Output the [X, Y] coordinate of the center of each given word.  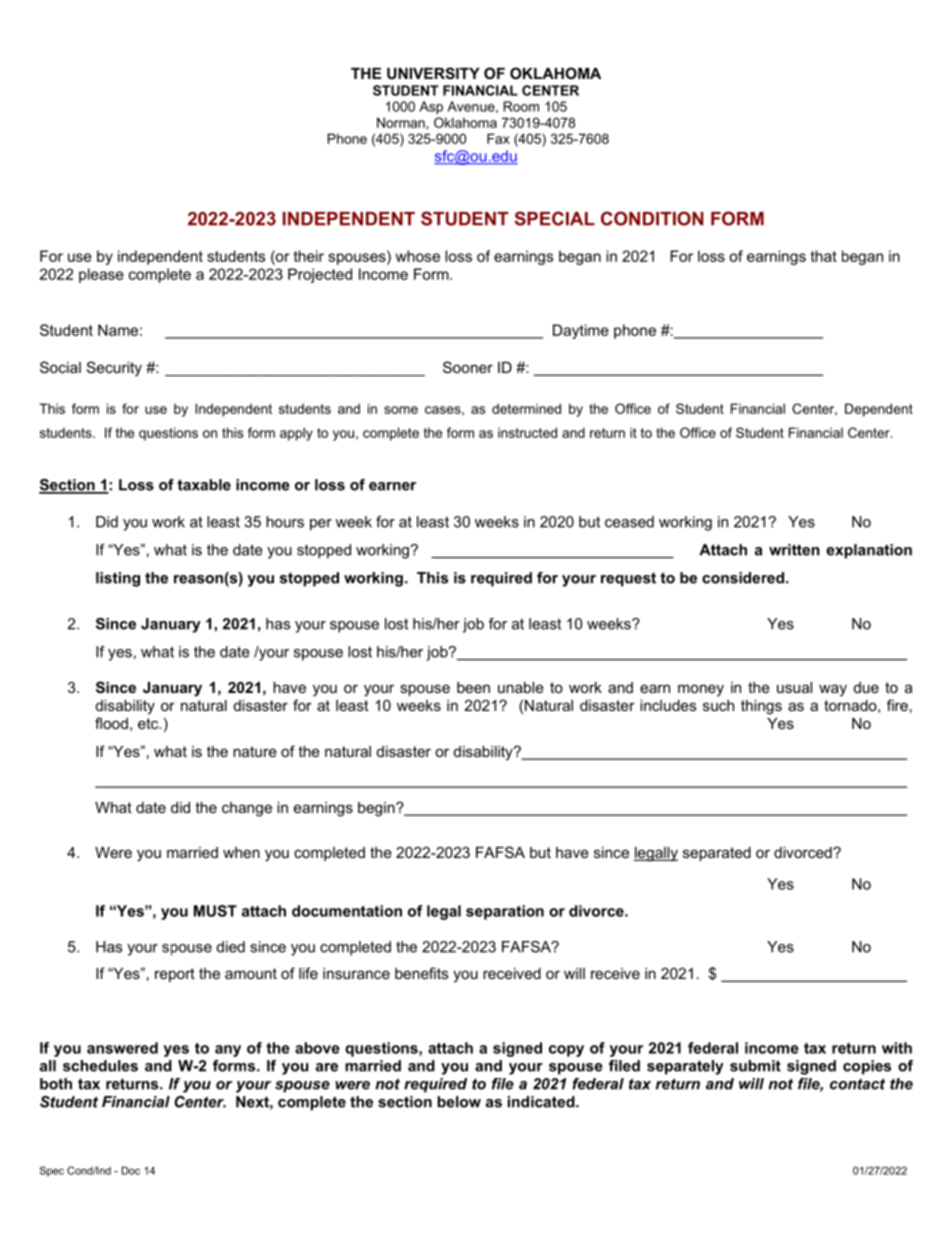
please [101, 275]
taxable [204, 485]
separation [505, 912]
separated [717, 854]
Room [521, 106]
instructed [527, 432]
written [794, 550]
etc [149, 723]
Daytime [581, 331]
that [824, 256]
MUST [215, 911]
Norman [401, 122]
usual [794, 687]
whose [417, 256]
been [473, 687]
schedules [100, 1066]
